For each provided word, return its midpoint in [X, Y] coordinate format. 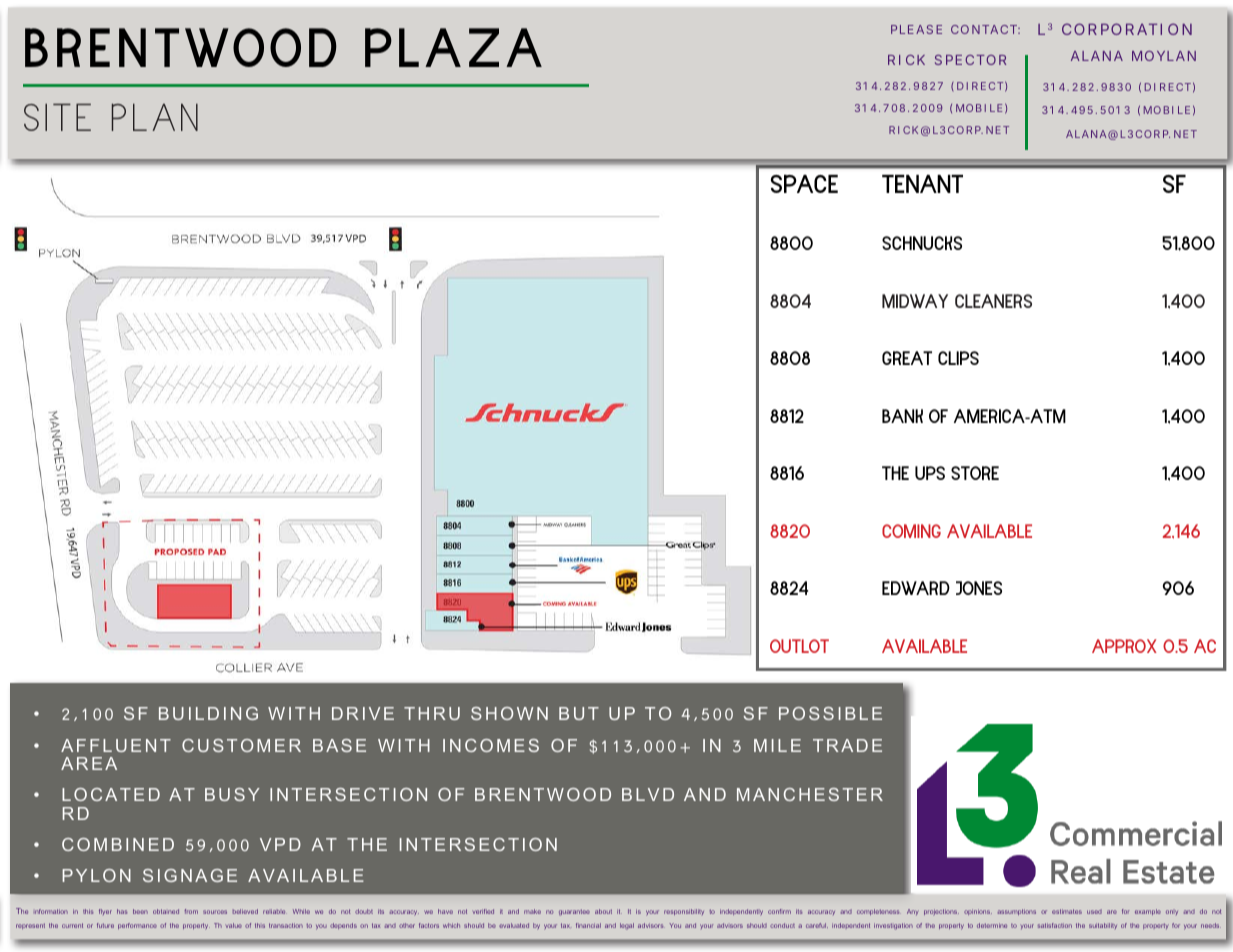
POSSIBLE [830, 713]
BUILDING [208, 713]
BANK [902, 416]
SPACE [804, 184]
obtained [166, 911]
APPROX [1124, 646]
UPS [930, 473]
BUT [579, 713]
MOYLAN [1164, 56]
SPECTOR [970, 60]
